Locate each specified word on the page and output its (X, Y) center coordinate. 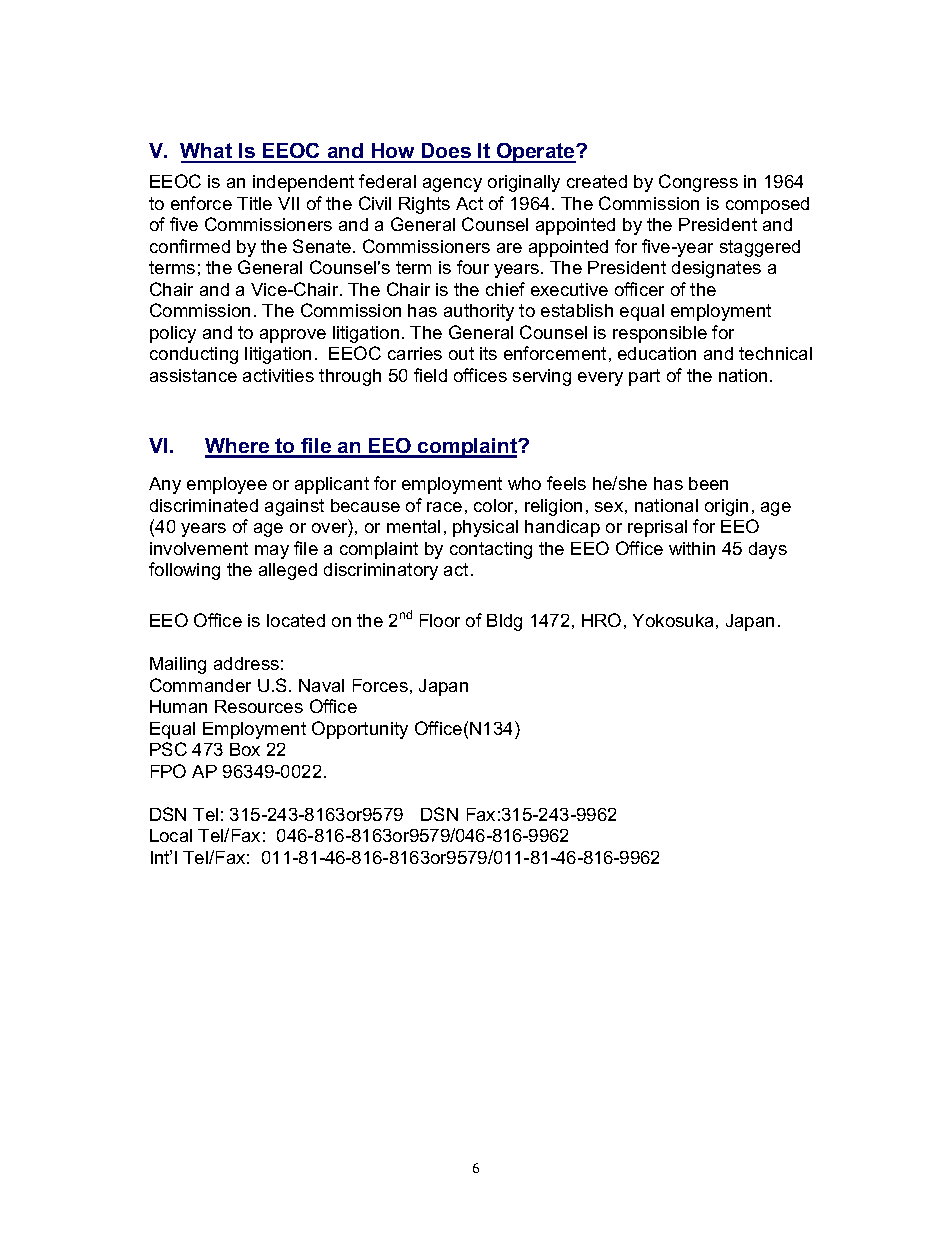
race (444, 507)
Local (171, 835)
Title (254, 203)
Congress (698, 183)
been (708, 483)
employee (227, 485)
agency (452, 185)
